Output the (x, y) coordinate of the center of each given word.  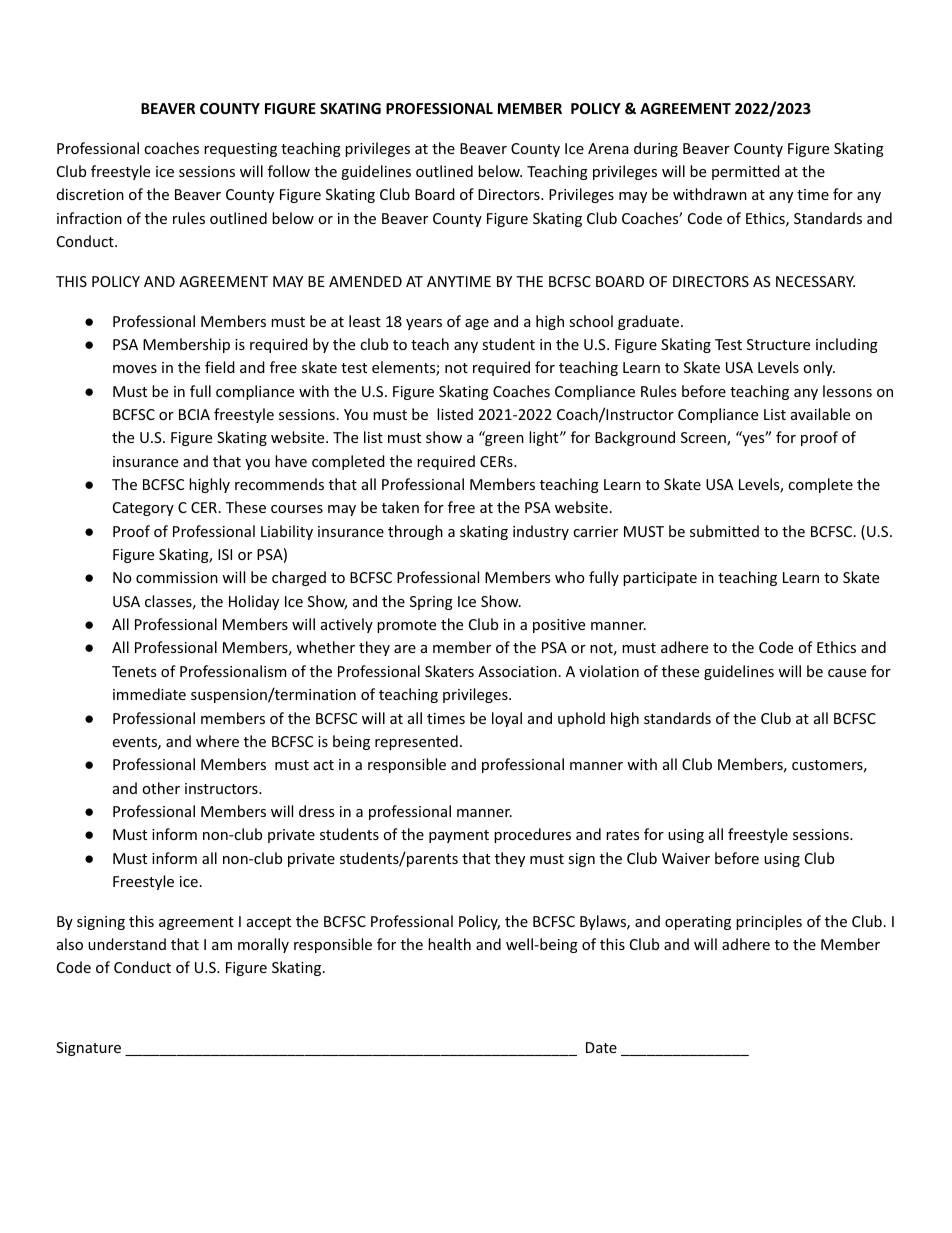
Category (143, 509)
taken (400, 507)
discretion (90, 194)
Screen (704, 439)
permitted (746, 172)
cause (847, 673)
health (449, 944)
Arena (608, 148)
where (217, 741)
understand (127, 944)
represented (416, 742)
